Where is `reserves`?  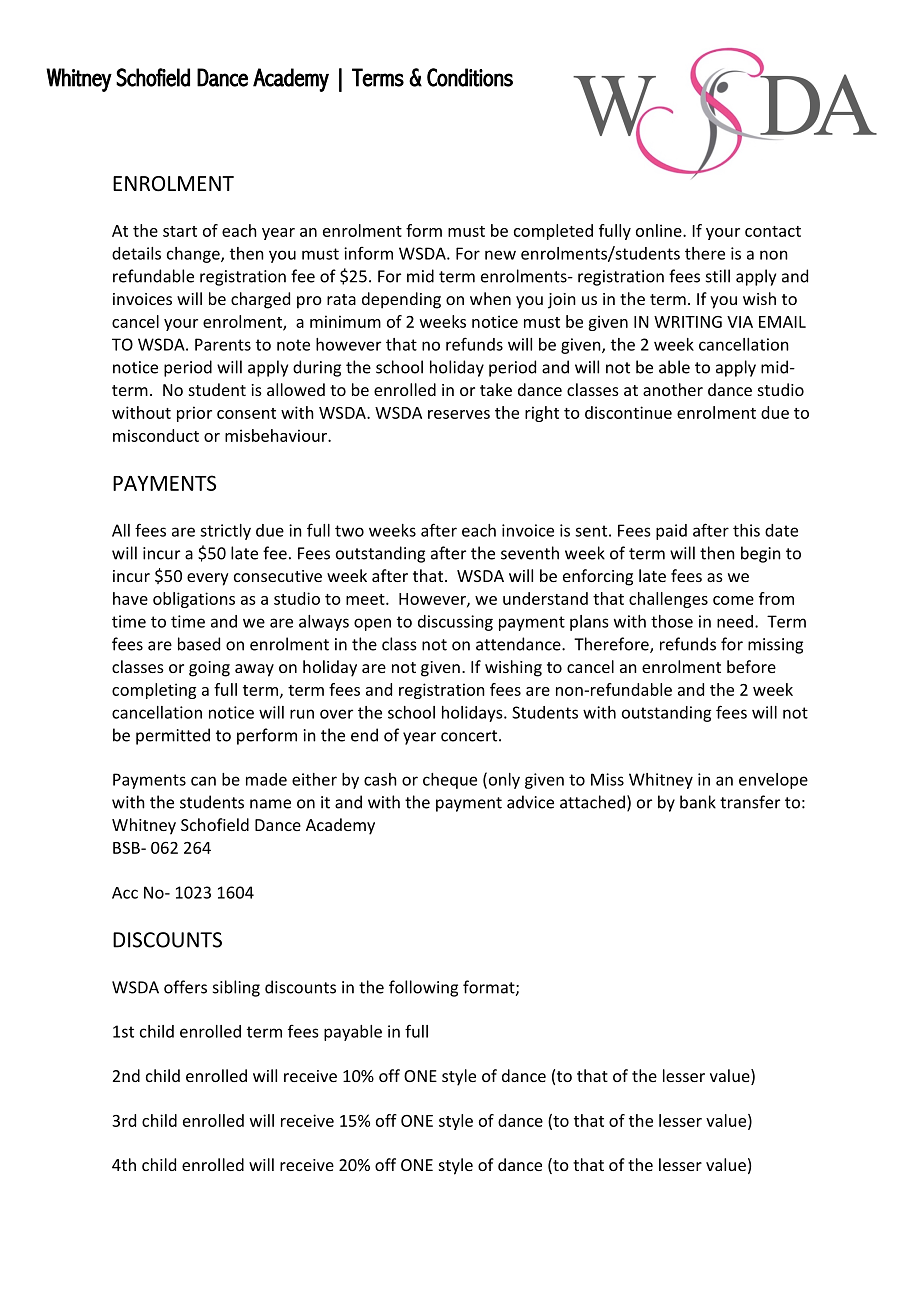
reserves is located at coordinates (459, 414).
